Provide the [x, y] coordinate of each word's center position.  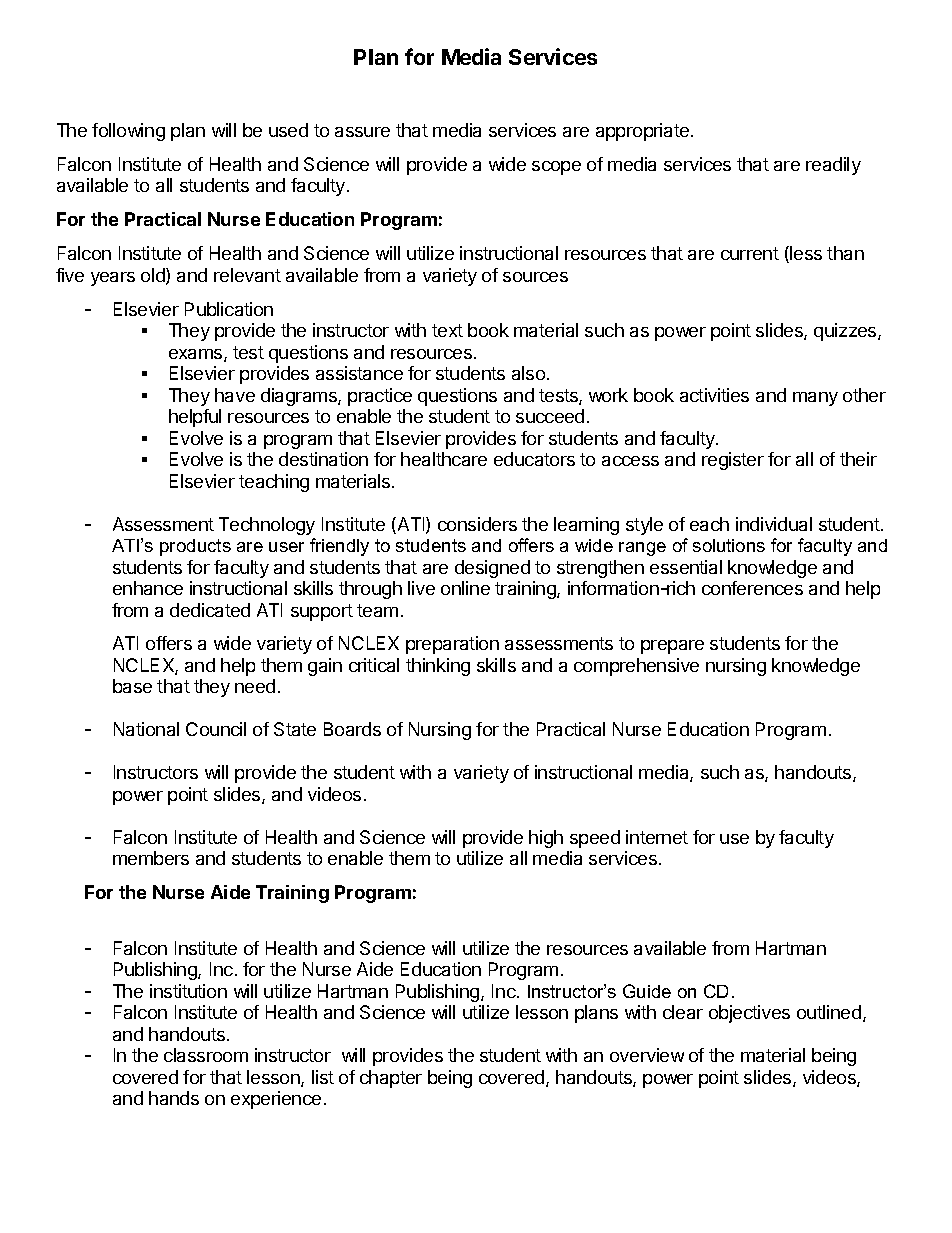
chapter [391, 1079]
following [128, 132]
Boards [352, 729]
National [146, 729]
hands [174, 1098]
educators [534, 459]
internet [657, 837]
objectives [749, 1014]
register [733, 461]
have [235, 395]
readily [833, 166]
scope [556, 168]
